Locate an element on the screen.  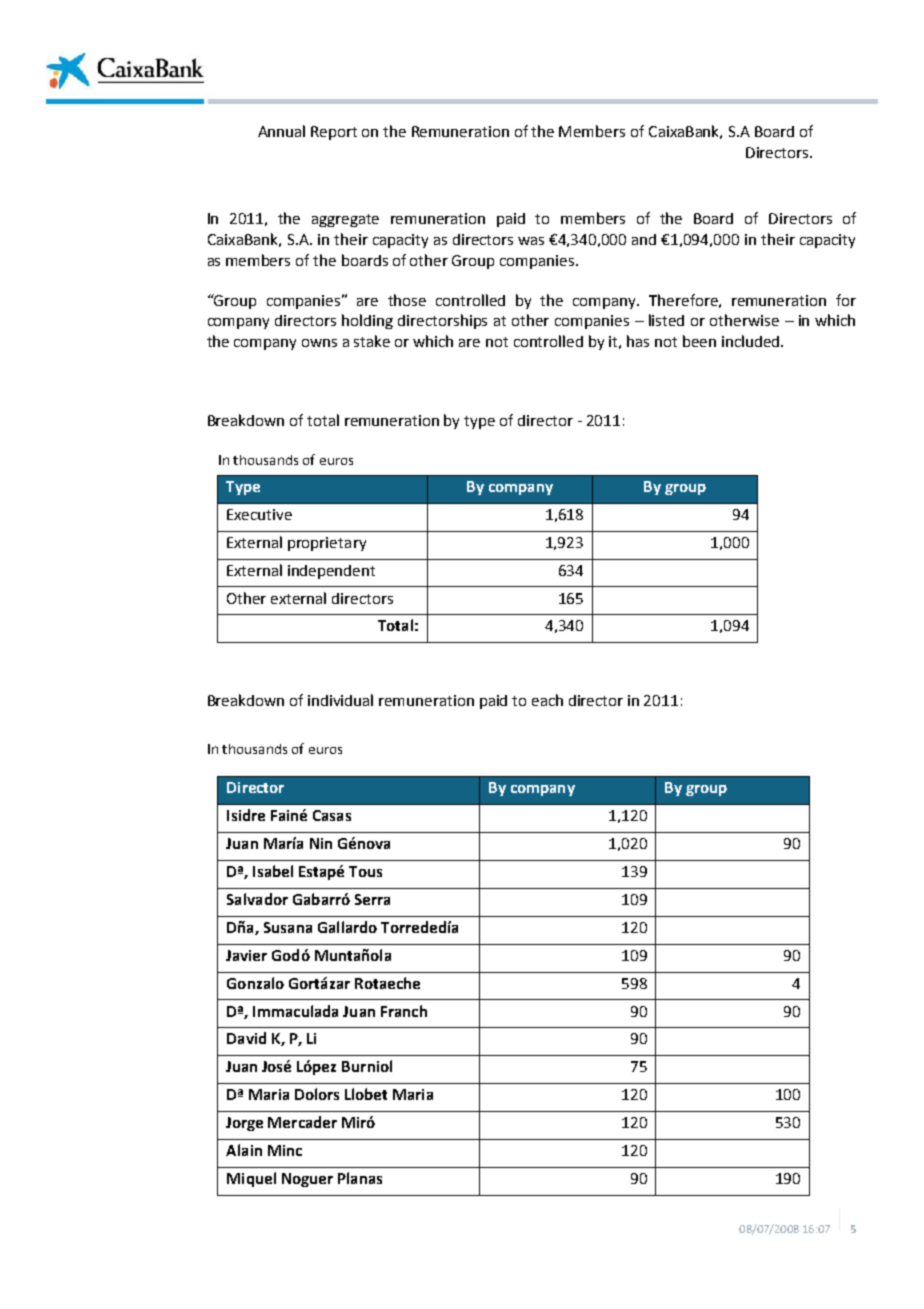
listed is located at coordinates (666, 320).
